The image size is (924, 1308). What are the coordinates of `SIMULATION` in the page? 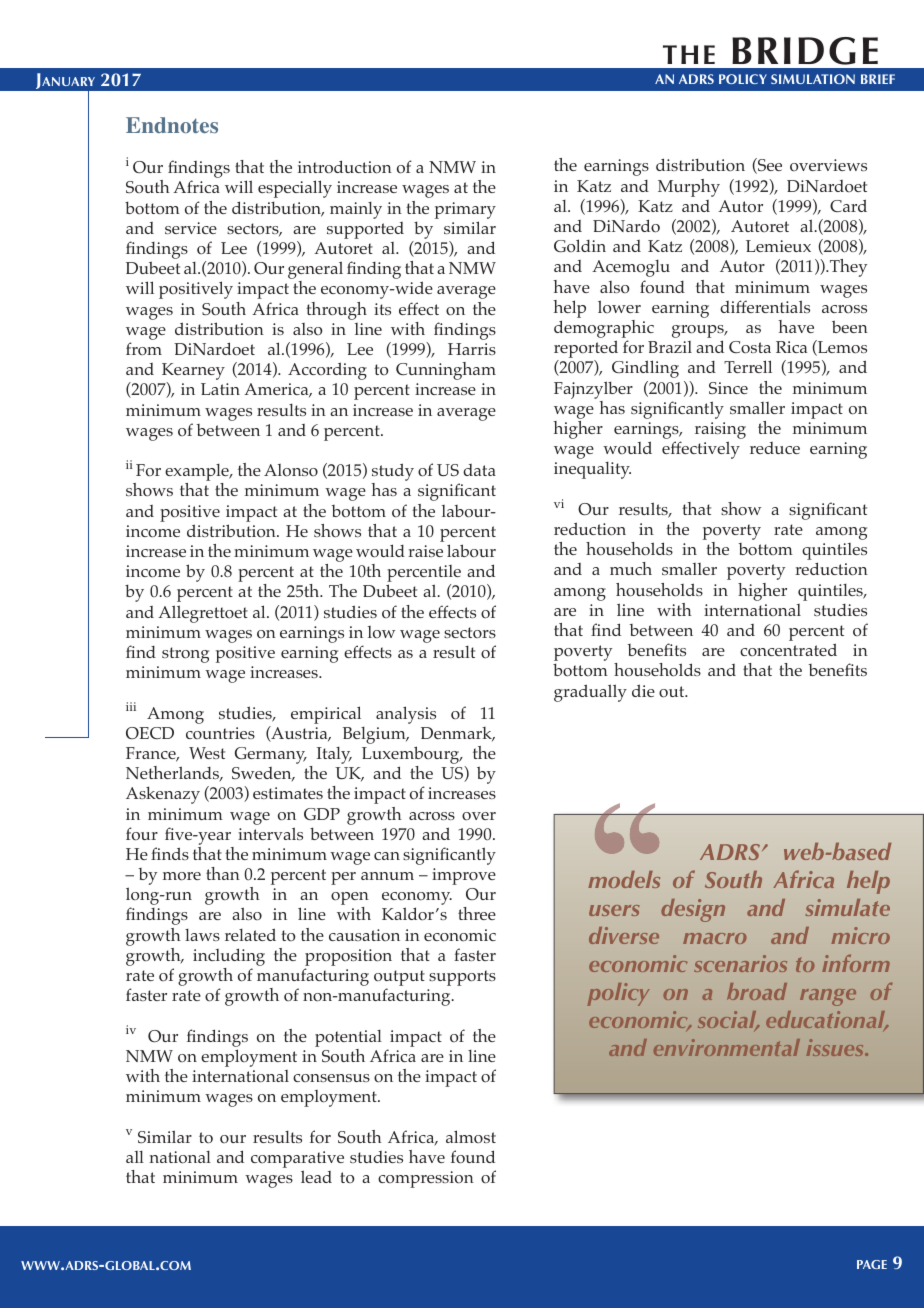 It's located at (813, 79).
